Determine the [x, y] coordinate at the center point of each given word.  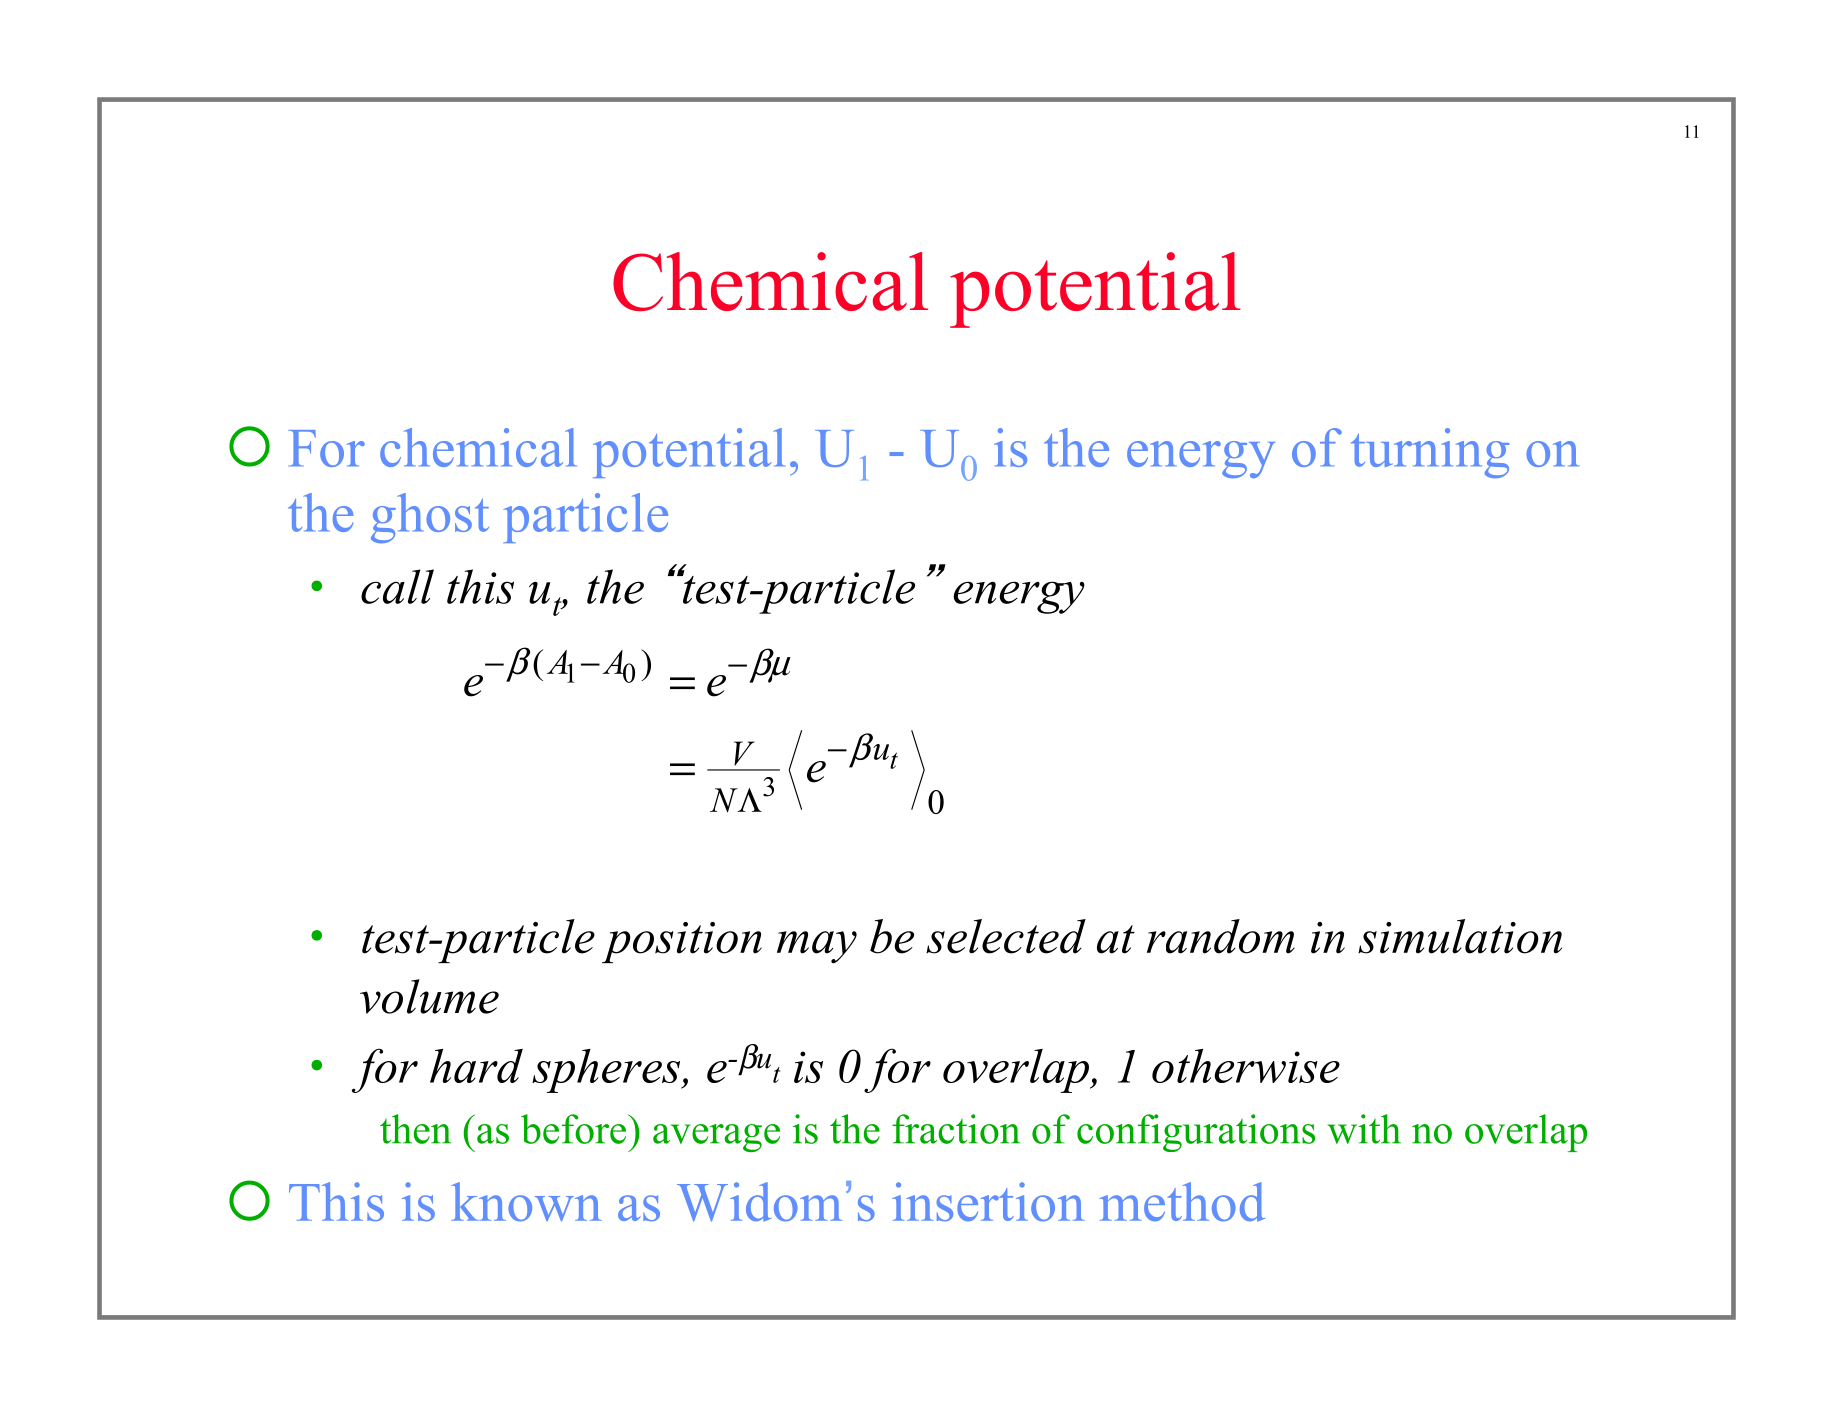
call [397, 586]
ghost [430, 518]
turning [1430, 453]
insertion [988, 1201]
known [526, 1201]
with [1364, 1129]
